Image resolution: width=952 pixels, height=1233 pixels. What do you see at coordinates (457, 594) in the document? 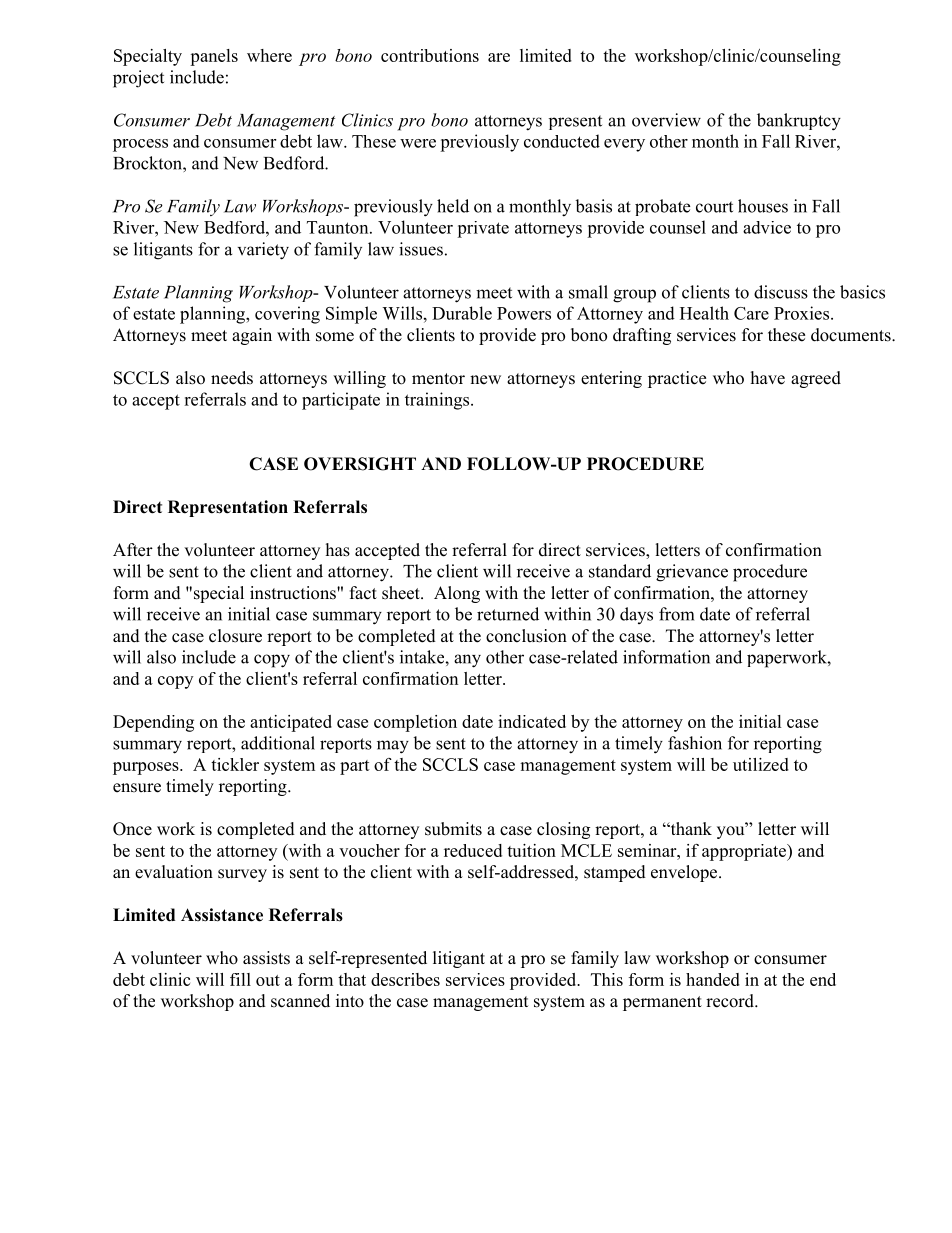
I see `Along` at bounding box center [457, 594].
